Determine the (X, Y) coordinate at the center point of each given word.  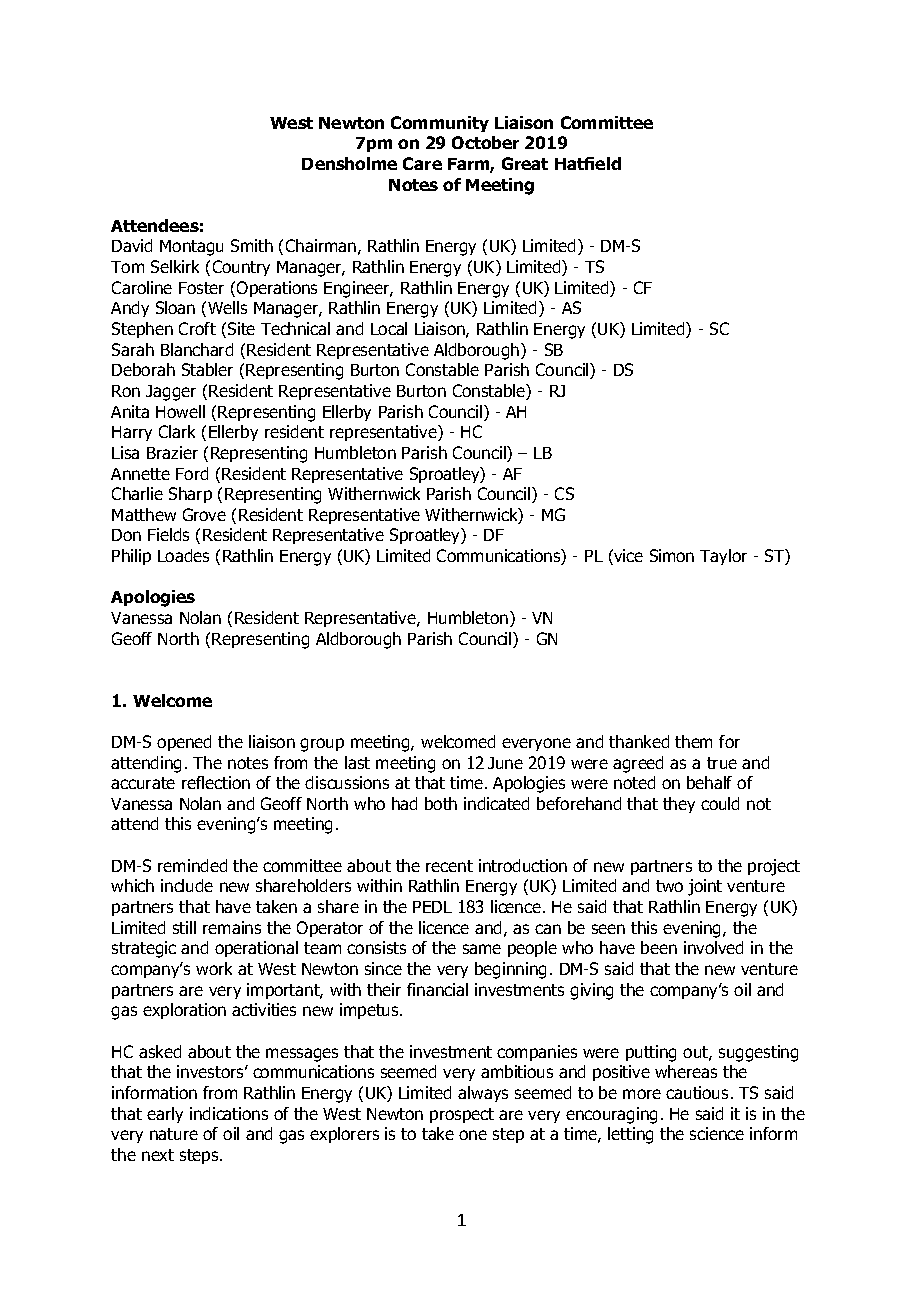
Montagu (191, 248)
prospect (462, 1115)
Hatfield (588, 163)
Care (422, 163)
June (505, 763)
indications (229, 1113)
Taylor (723, 557)
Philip (131, 557)
